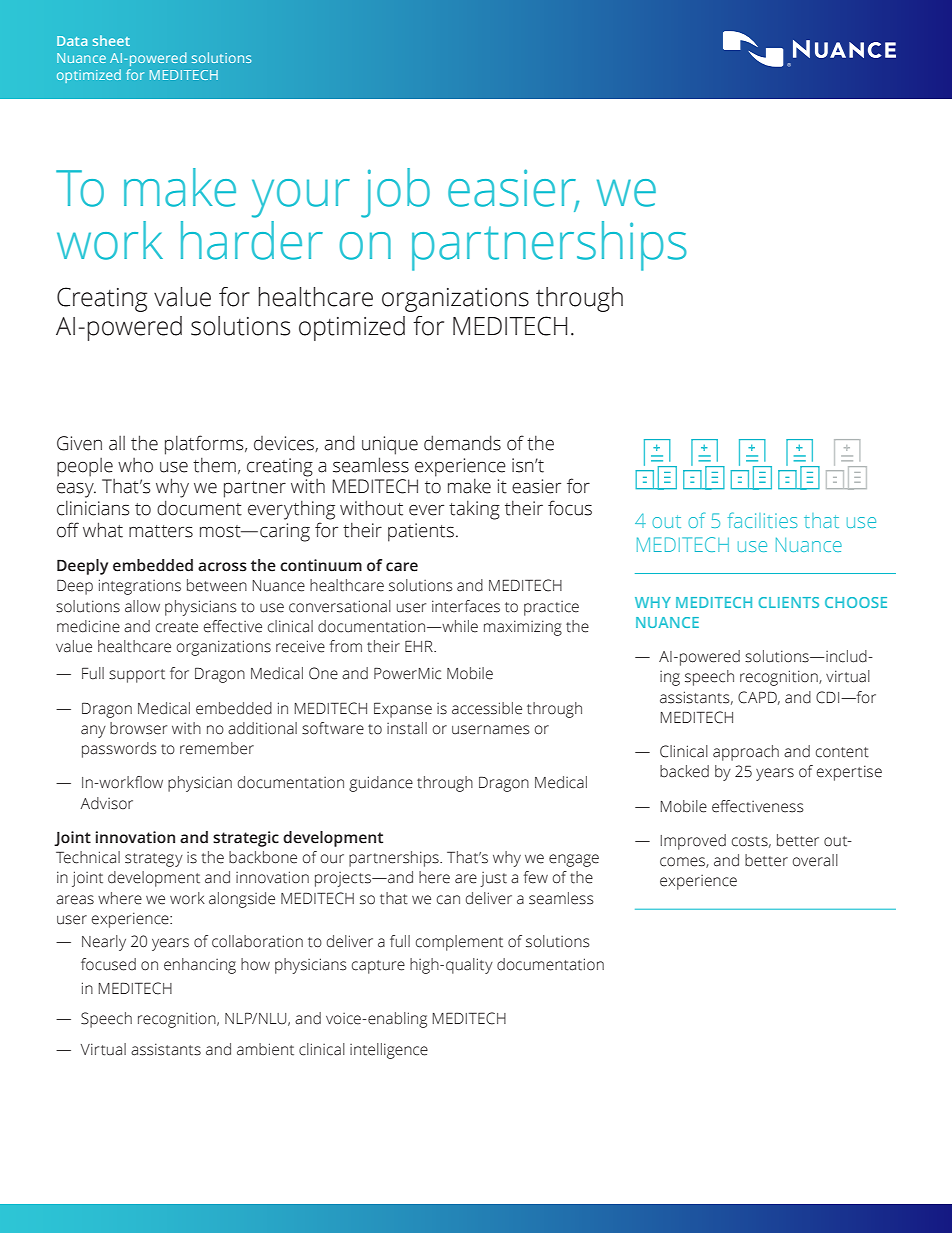 This screenshot has height=1233, width=952. What do you see at coordinates (111, 40) in the screenshot?
I see `sheet` at bounding box center [111, 40].
